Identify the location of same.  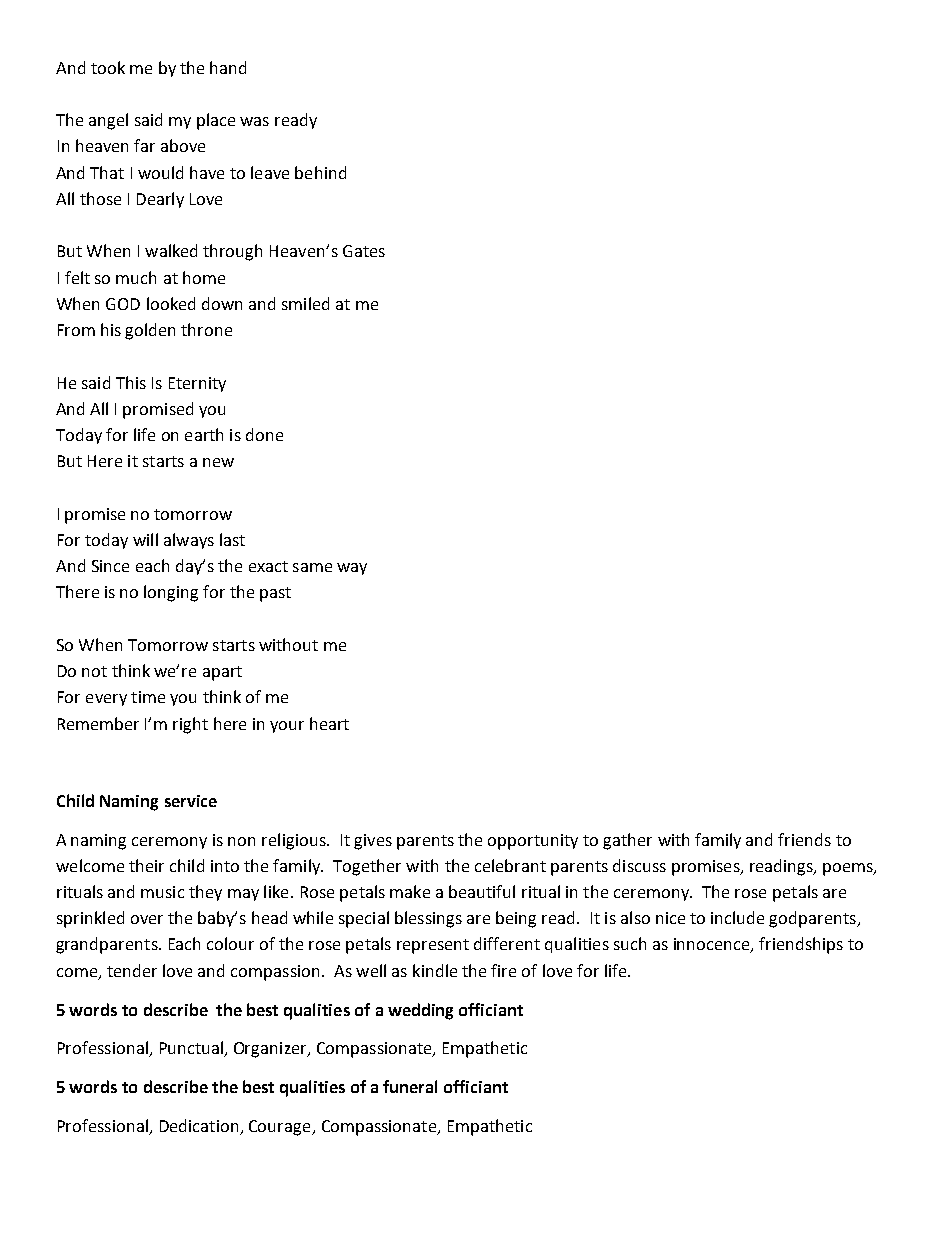
(312, 567).
